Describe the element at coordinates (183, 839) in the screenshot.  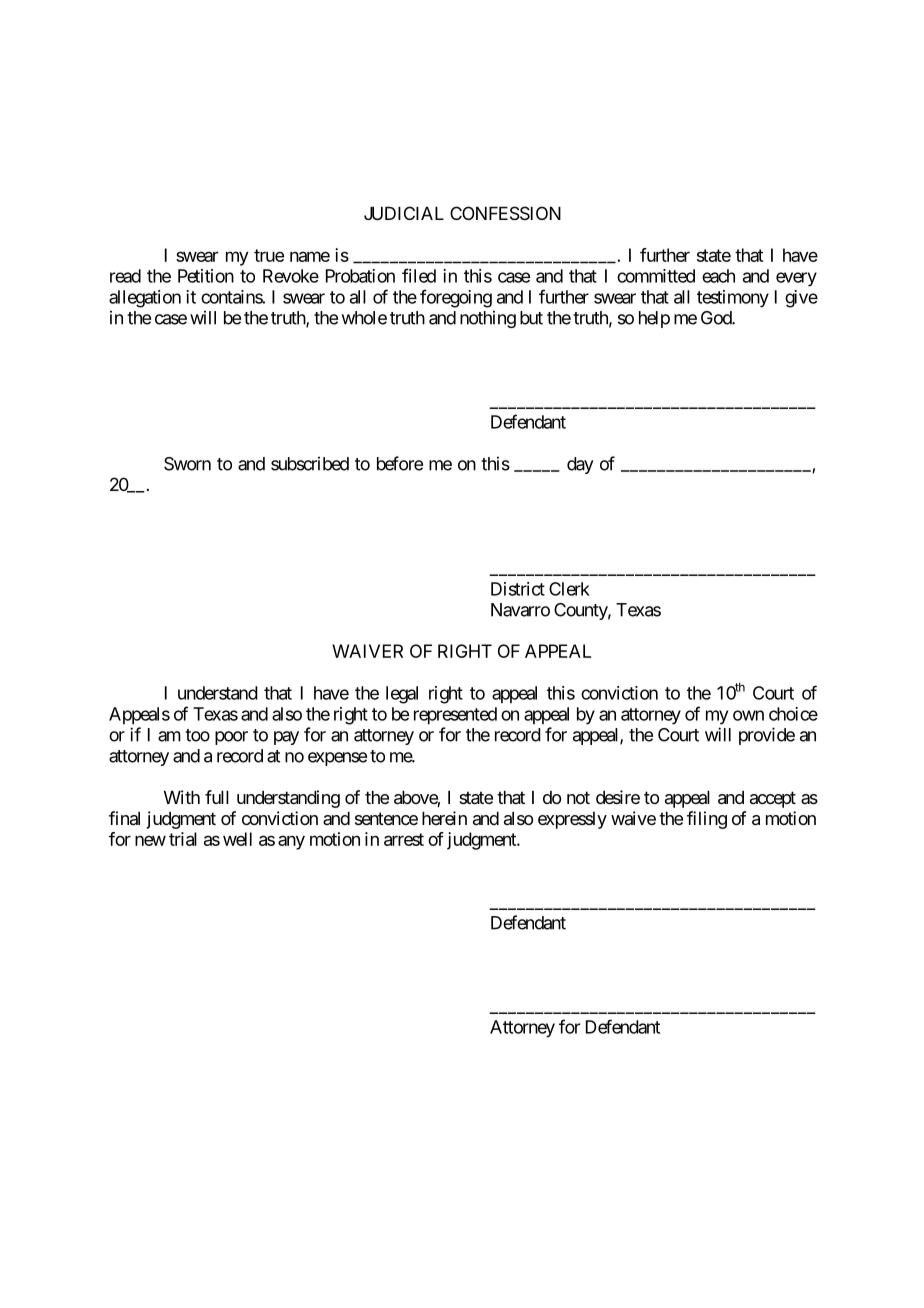
I see `trial` at that location.
